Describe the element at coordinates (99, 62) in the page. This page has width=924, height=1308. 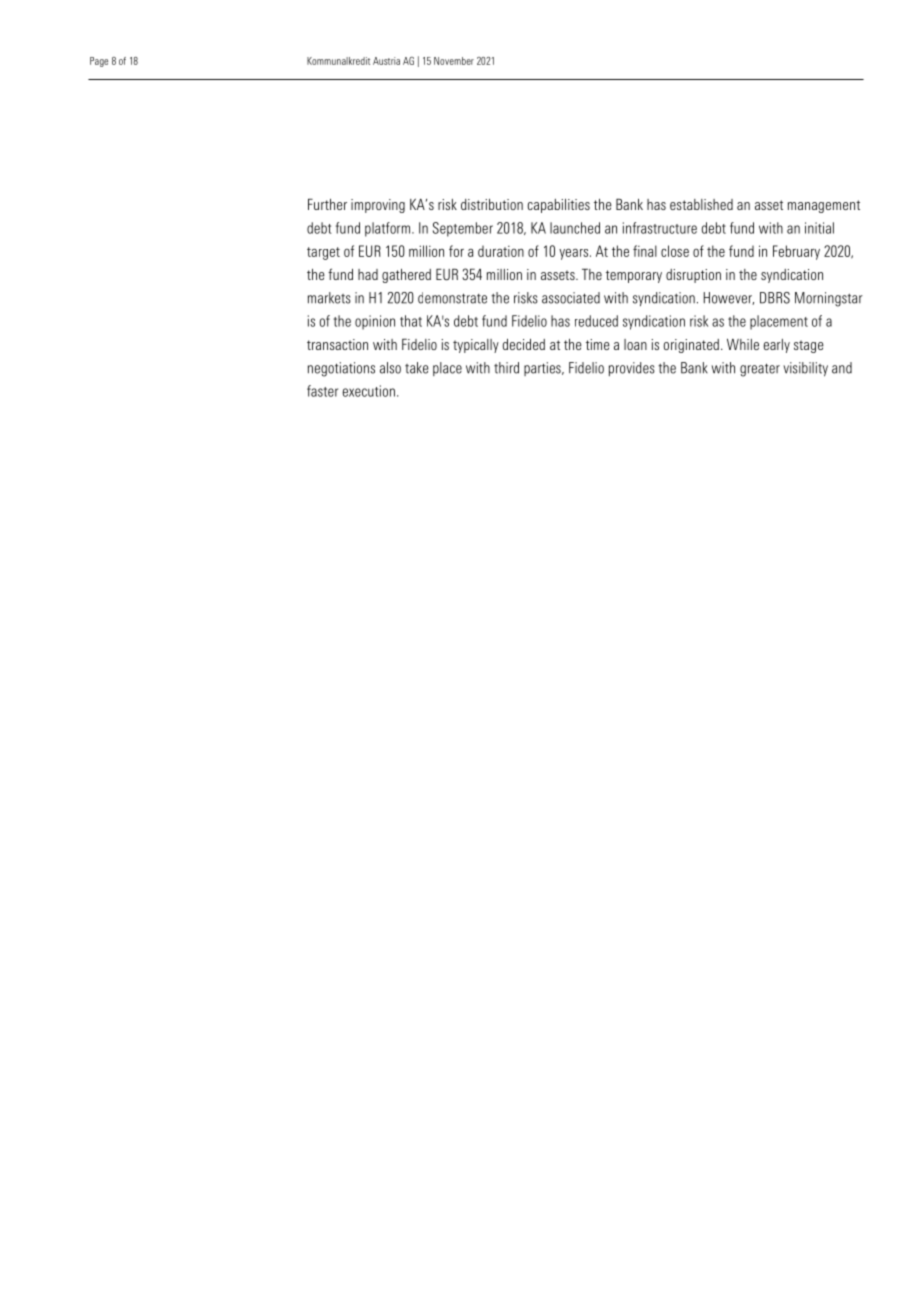
I see `Page` at that location.
